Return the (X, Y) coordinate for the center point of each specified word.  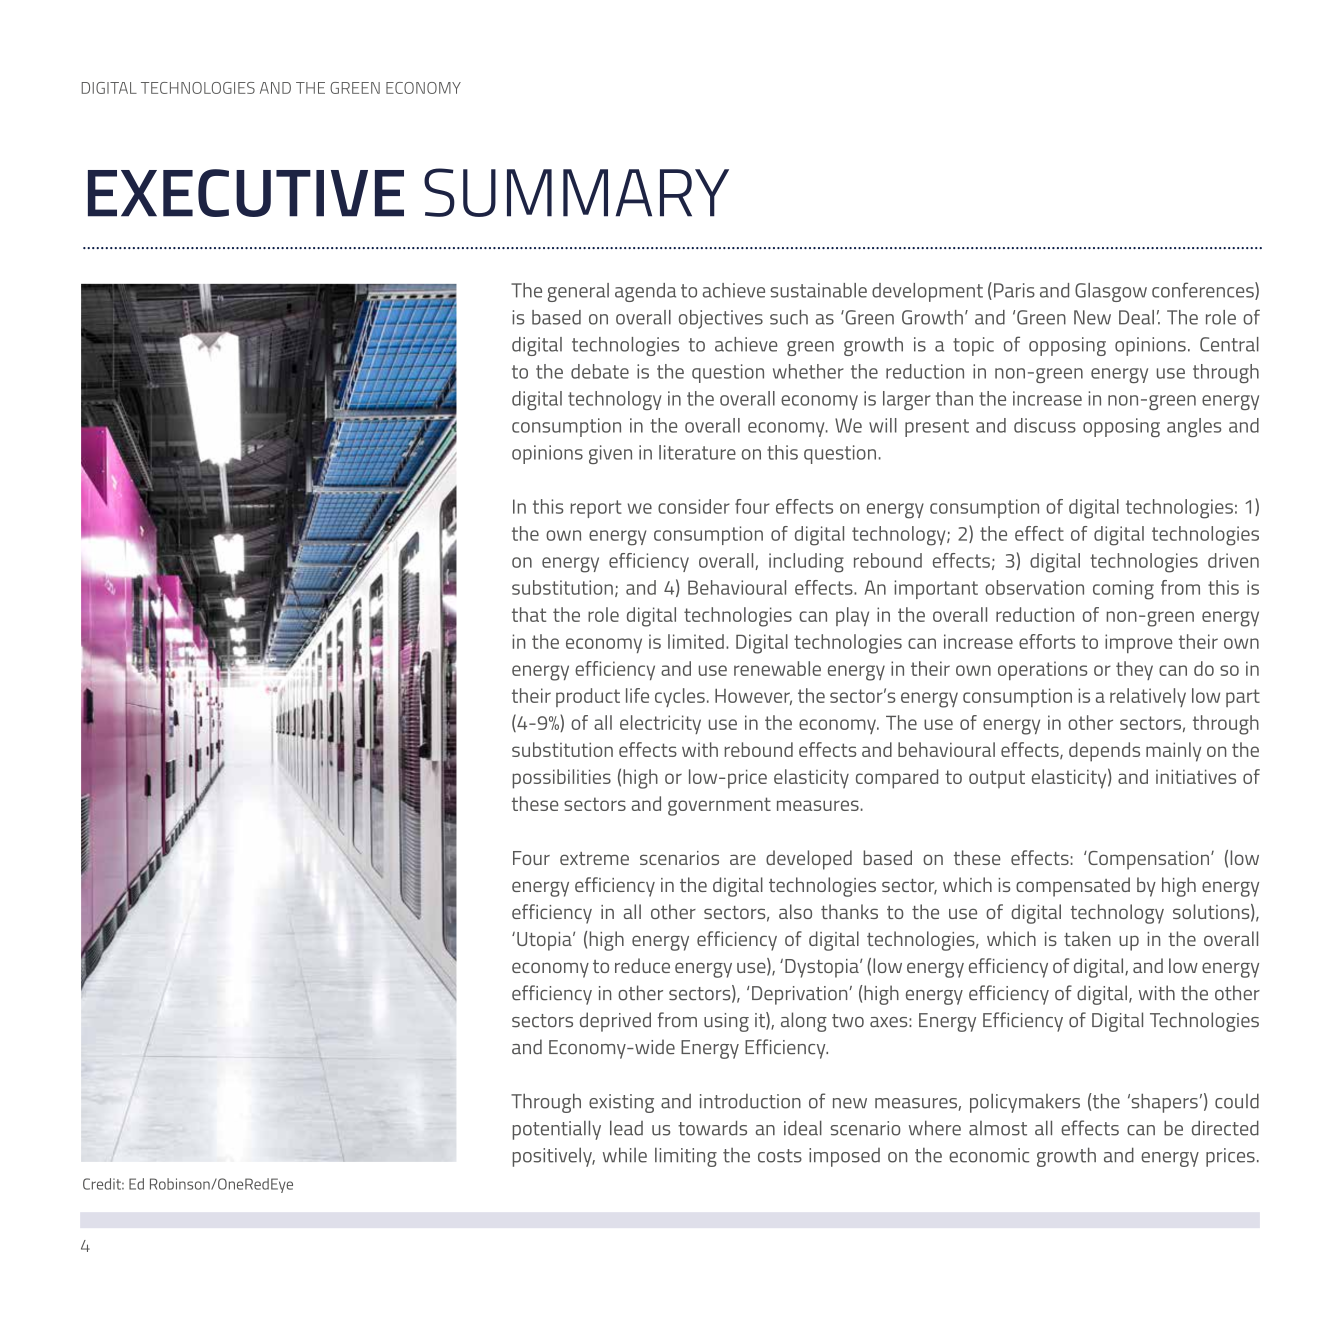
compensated (1073, 887)
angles (1194, 427)
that (529, 614)
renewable (777, 668)
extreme (594, 858)
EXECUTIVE (246, 193)
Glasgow (1111, 292)
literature (697, 452)
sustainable (818, 290)
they (1134, 670)
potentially (557, 1130)
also (795, 911)
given (610, 454)
